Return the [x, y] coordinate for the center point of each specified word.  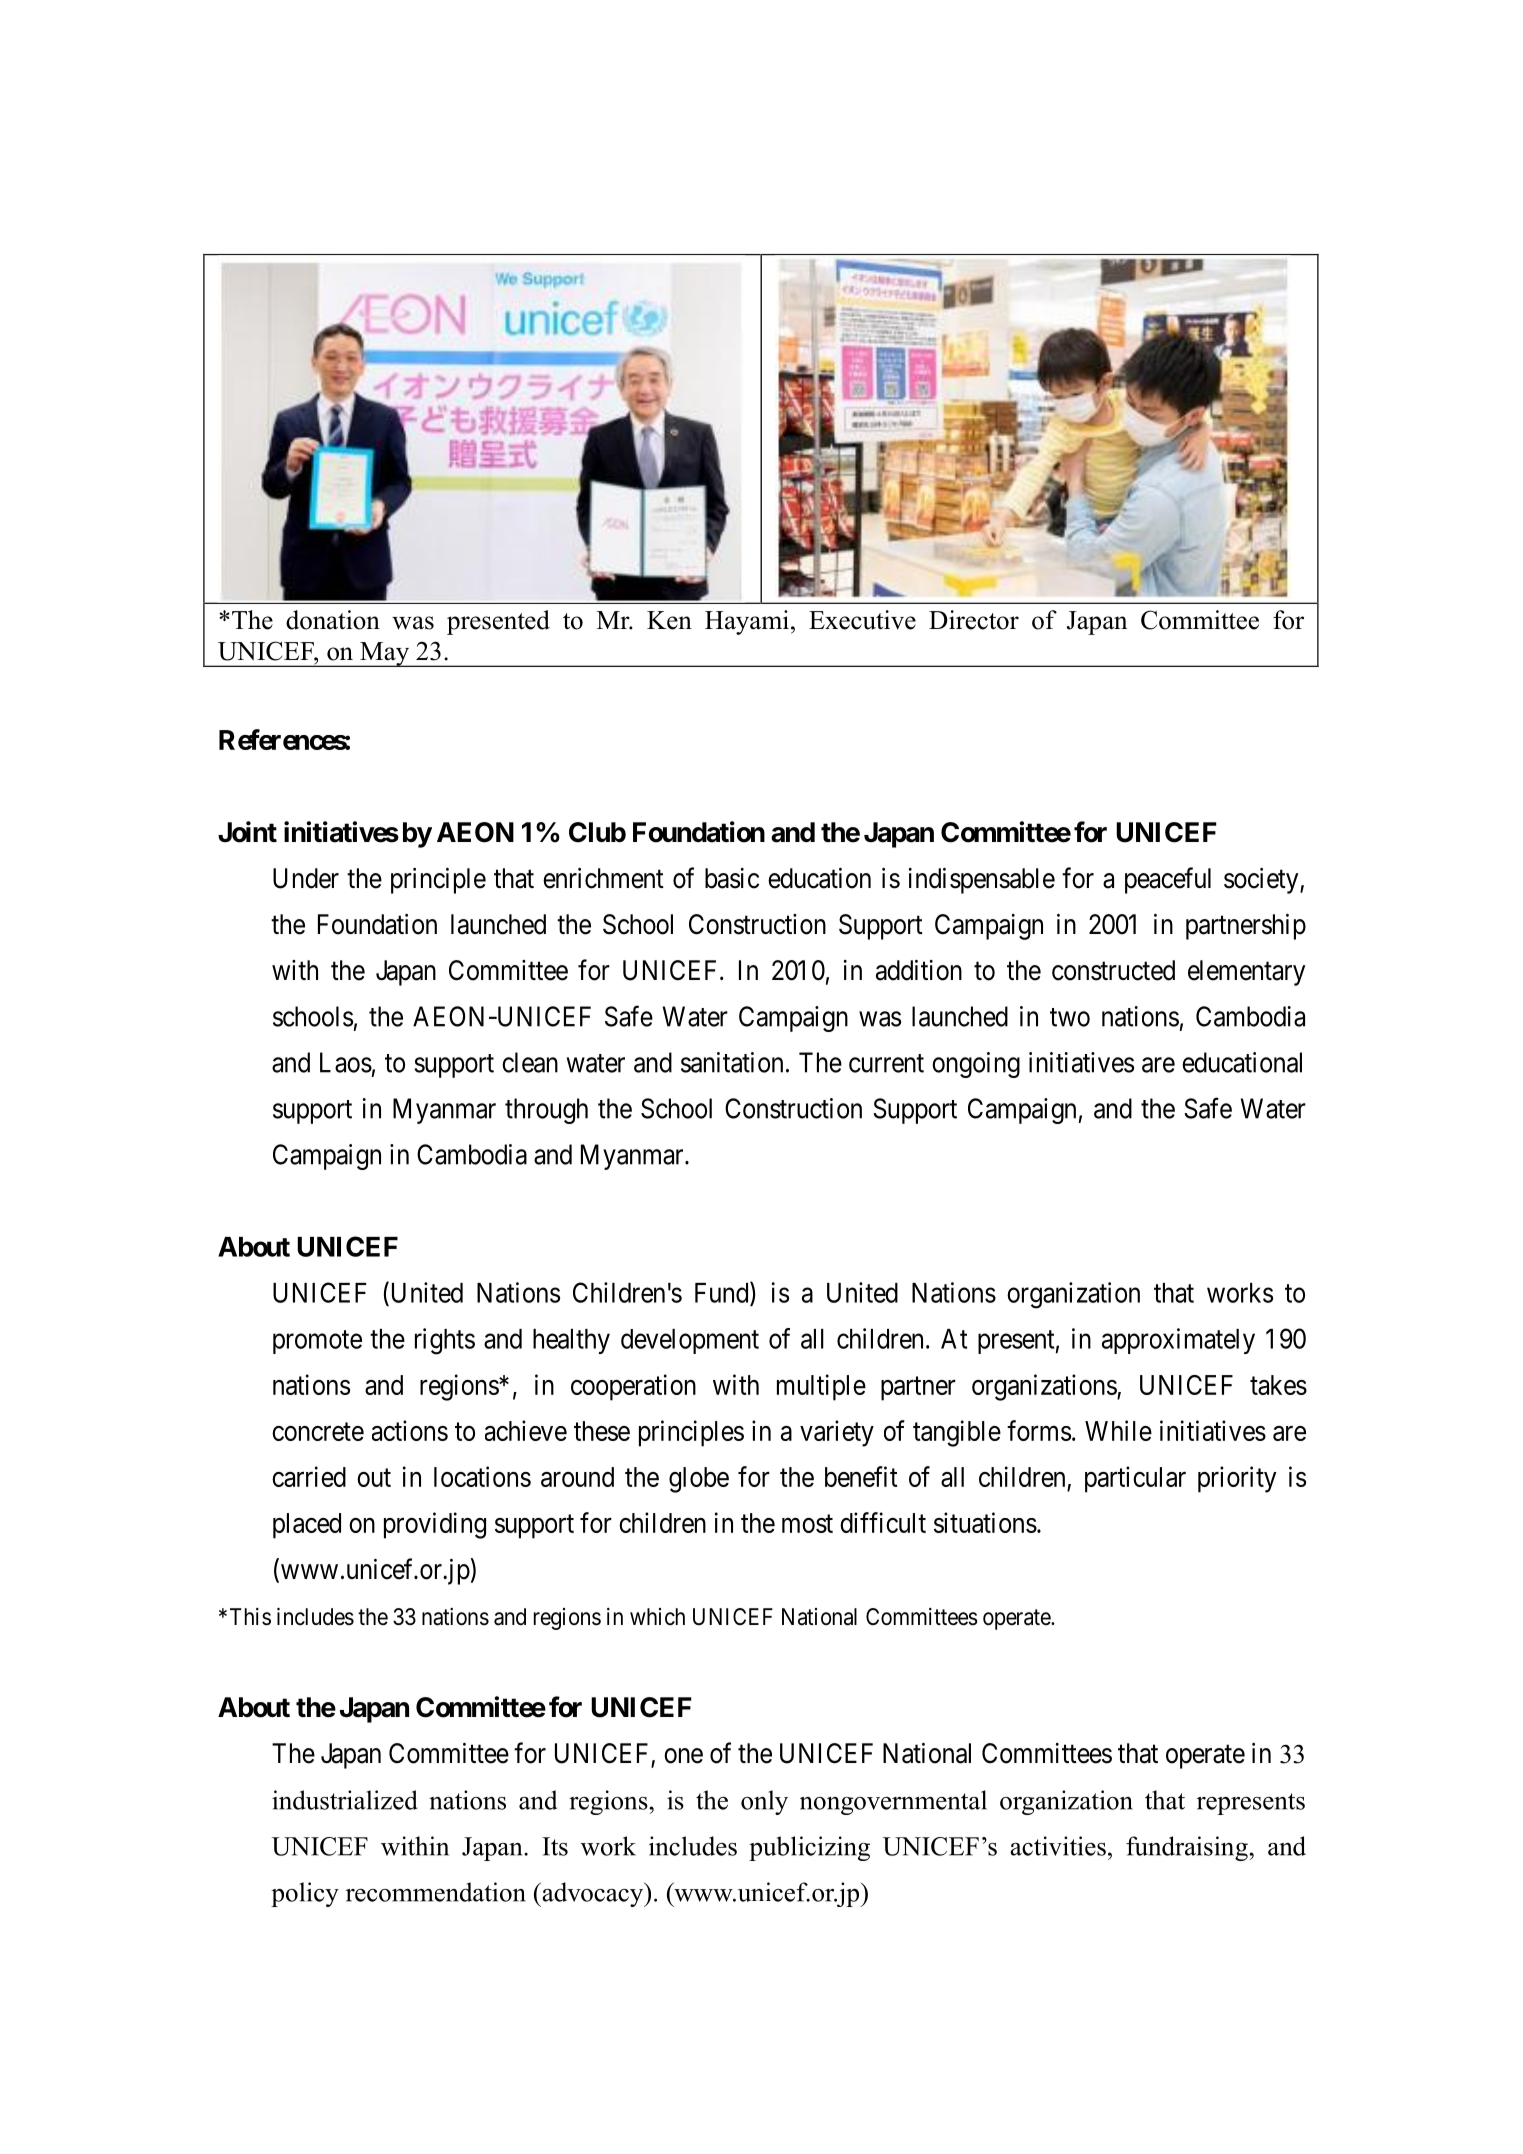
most [807, 1524]
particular [1135, 1479]
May [385, 654]
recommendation [436, 1892]
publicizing [809, 1848]
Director [974, 620]
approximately [1178, 1341]
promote [317, 1342]
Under [306, 878]
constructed [1113, 970]
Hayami [747, 622]
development [690, 1341]
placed [307, 1526]
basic [732, 878]
